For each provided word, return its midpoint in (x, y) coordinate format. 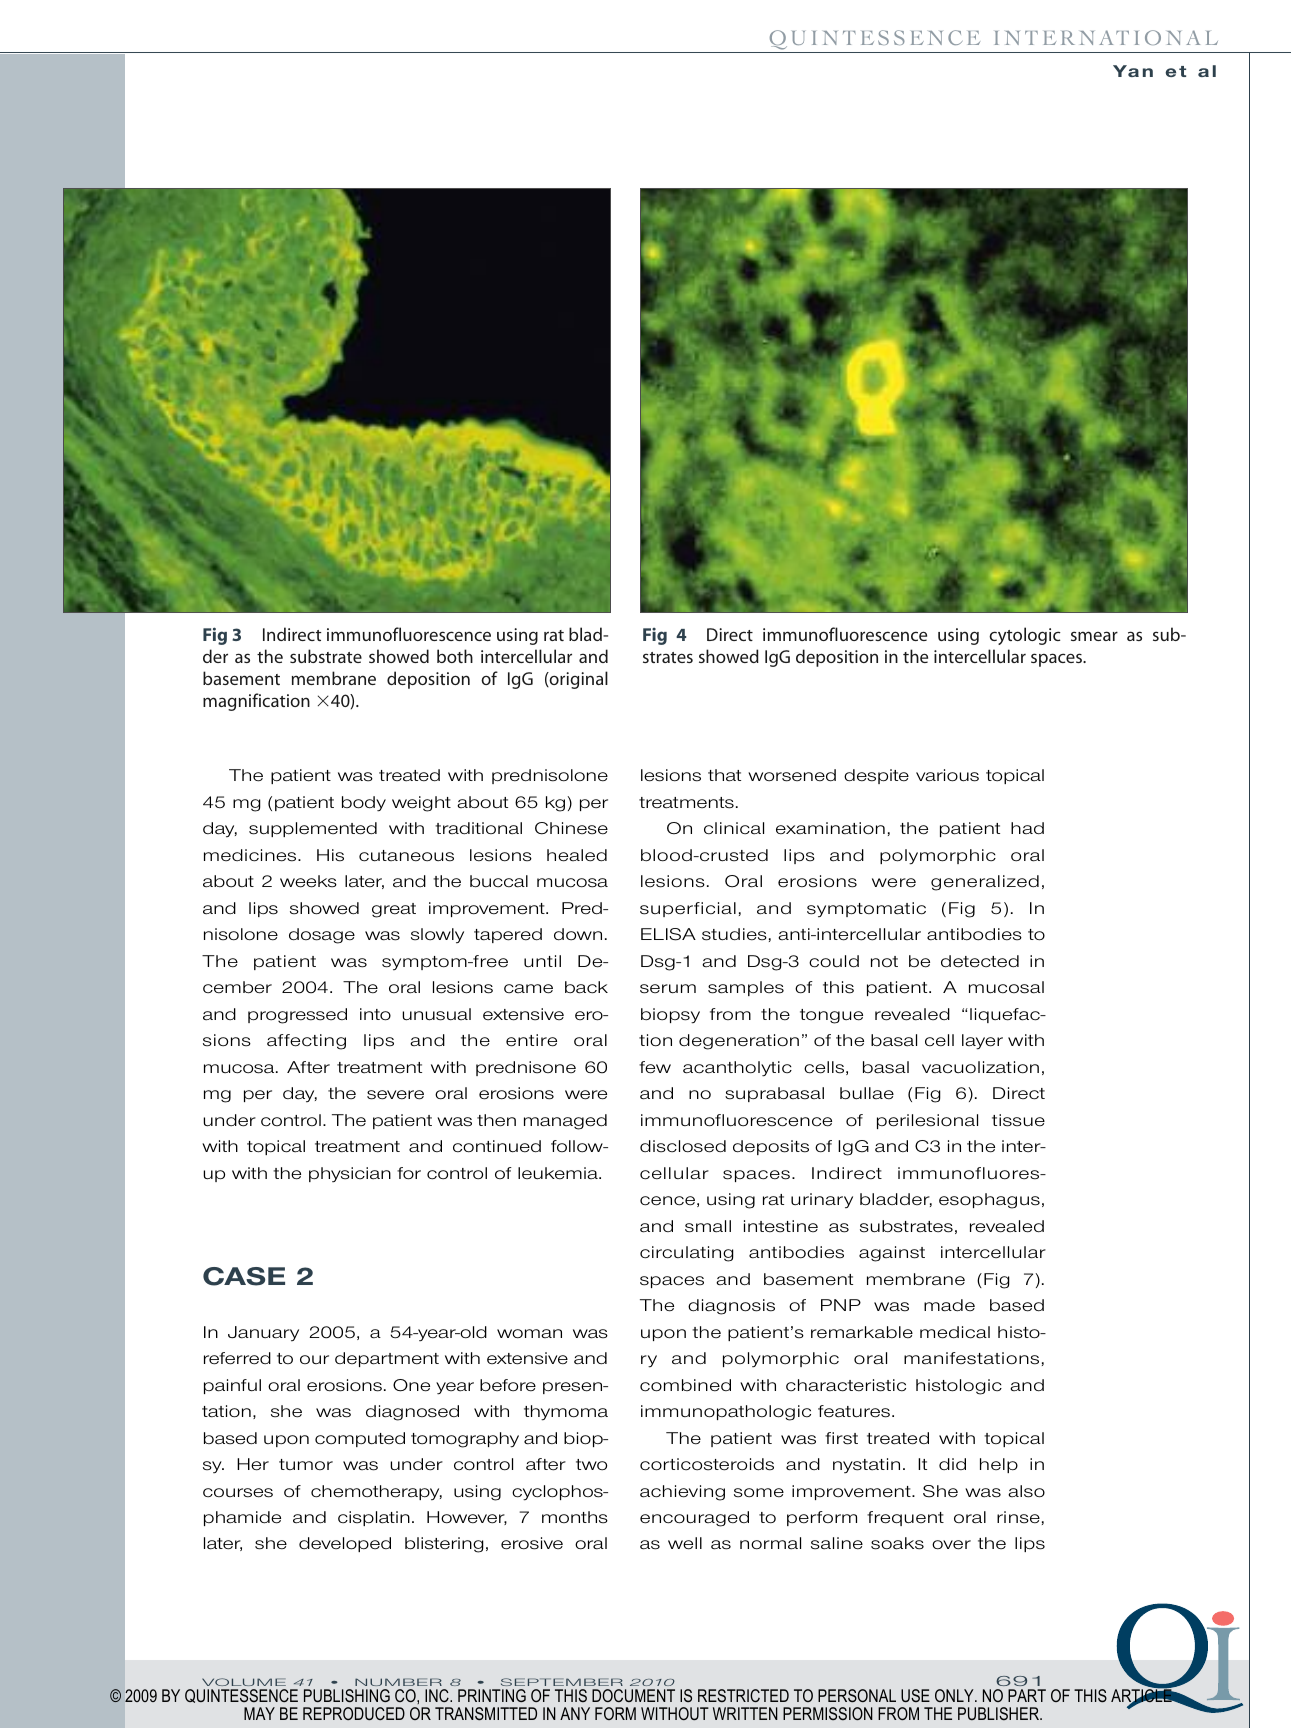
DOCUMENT (633, 1695)
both (455, 656)
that (724, 775)
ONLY (955, 1695)
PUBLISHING (347, 1696)
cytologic (1025, 636)
